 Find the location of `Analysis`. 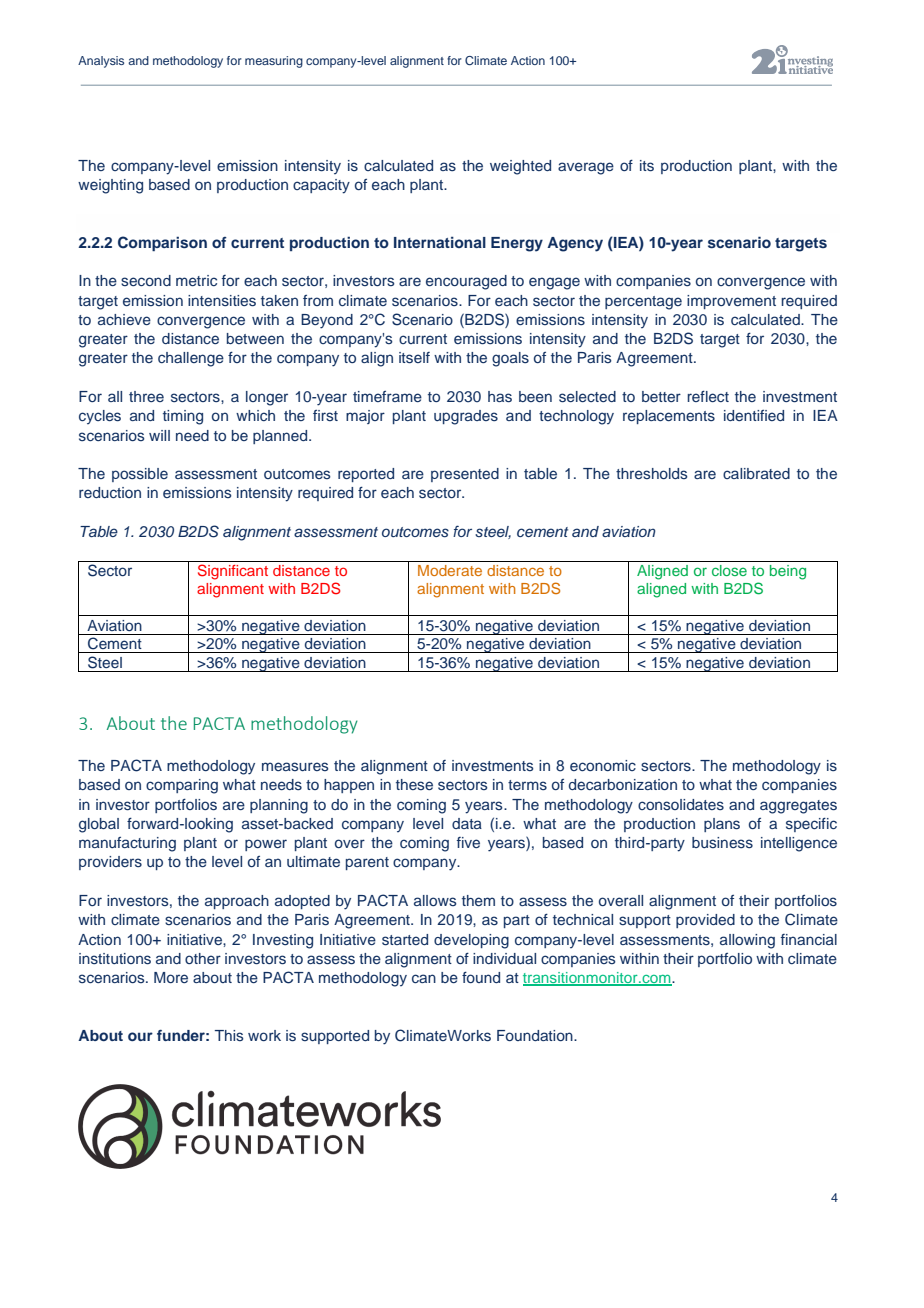

Analysis is located at coordinates (101, 62).
